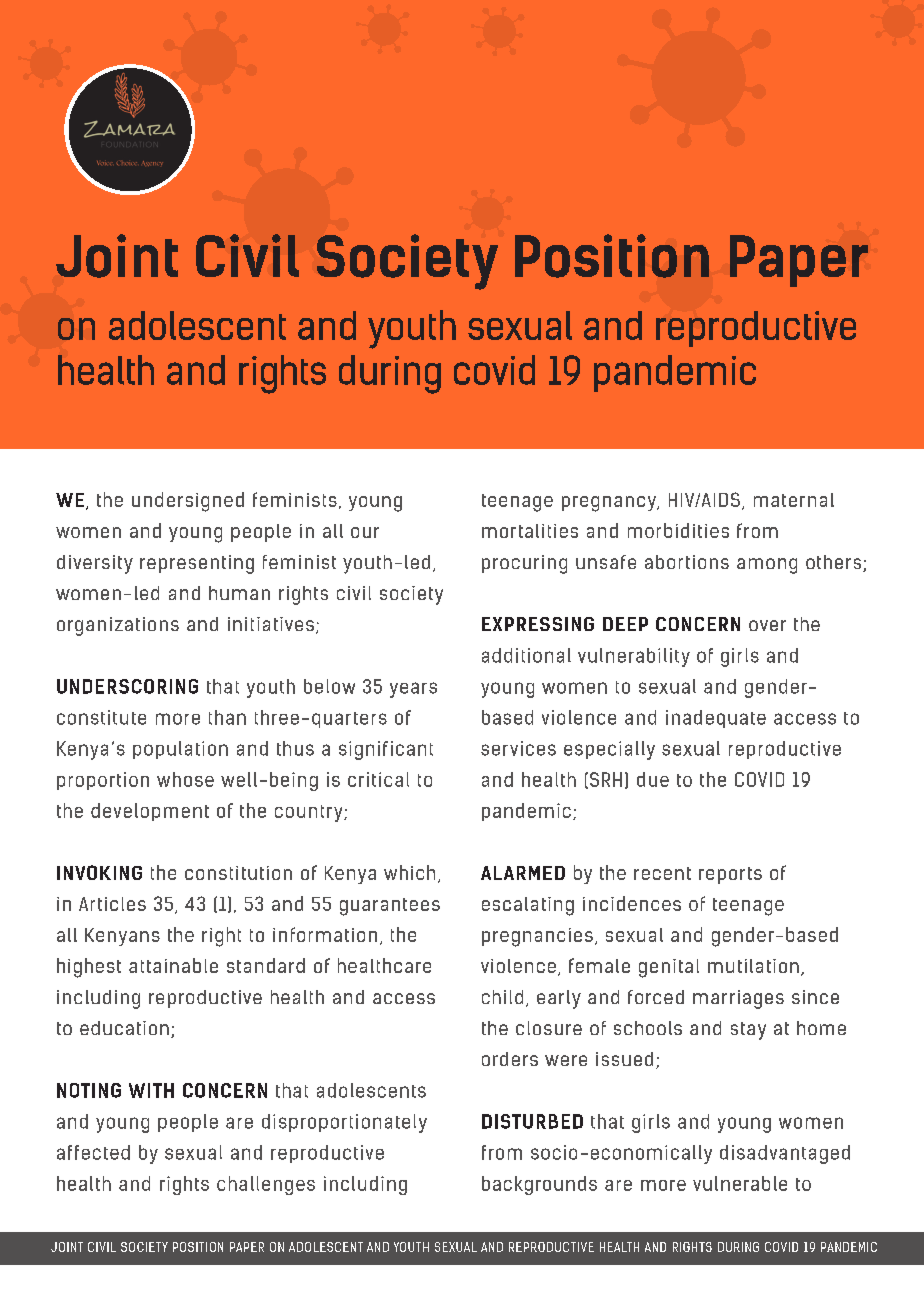  Describe the element at coordinates (365, 532) in the document. I see `our` at that location.
